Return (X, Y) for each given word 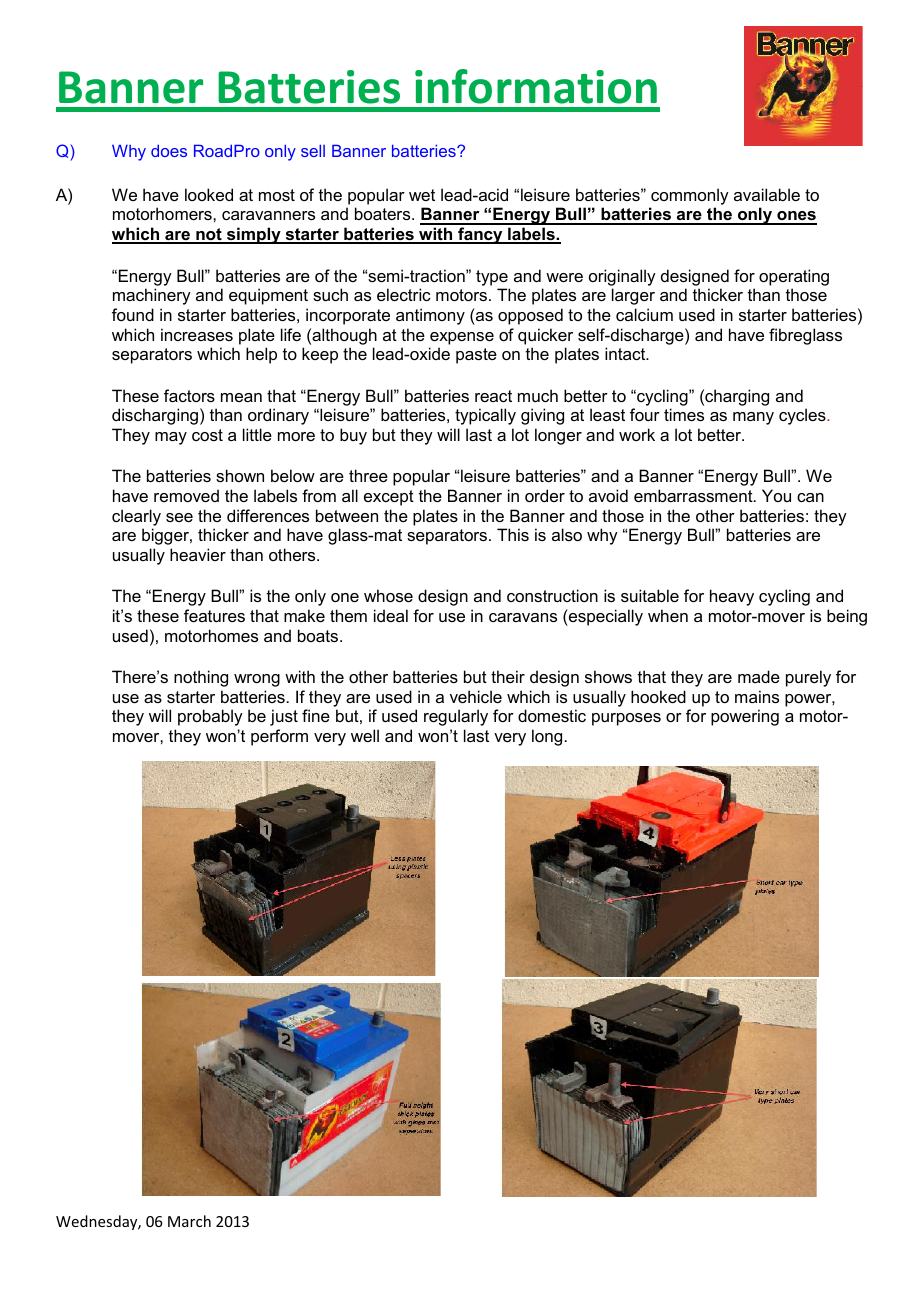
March (189, 1221)
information (536, 86)
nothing (201, 678)
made (759, 676)
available (767, 194)
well (365, 735)
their (508, 676)
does (169, 151)
